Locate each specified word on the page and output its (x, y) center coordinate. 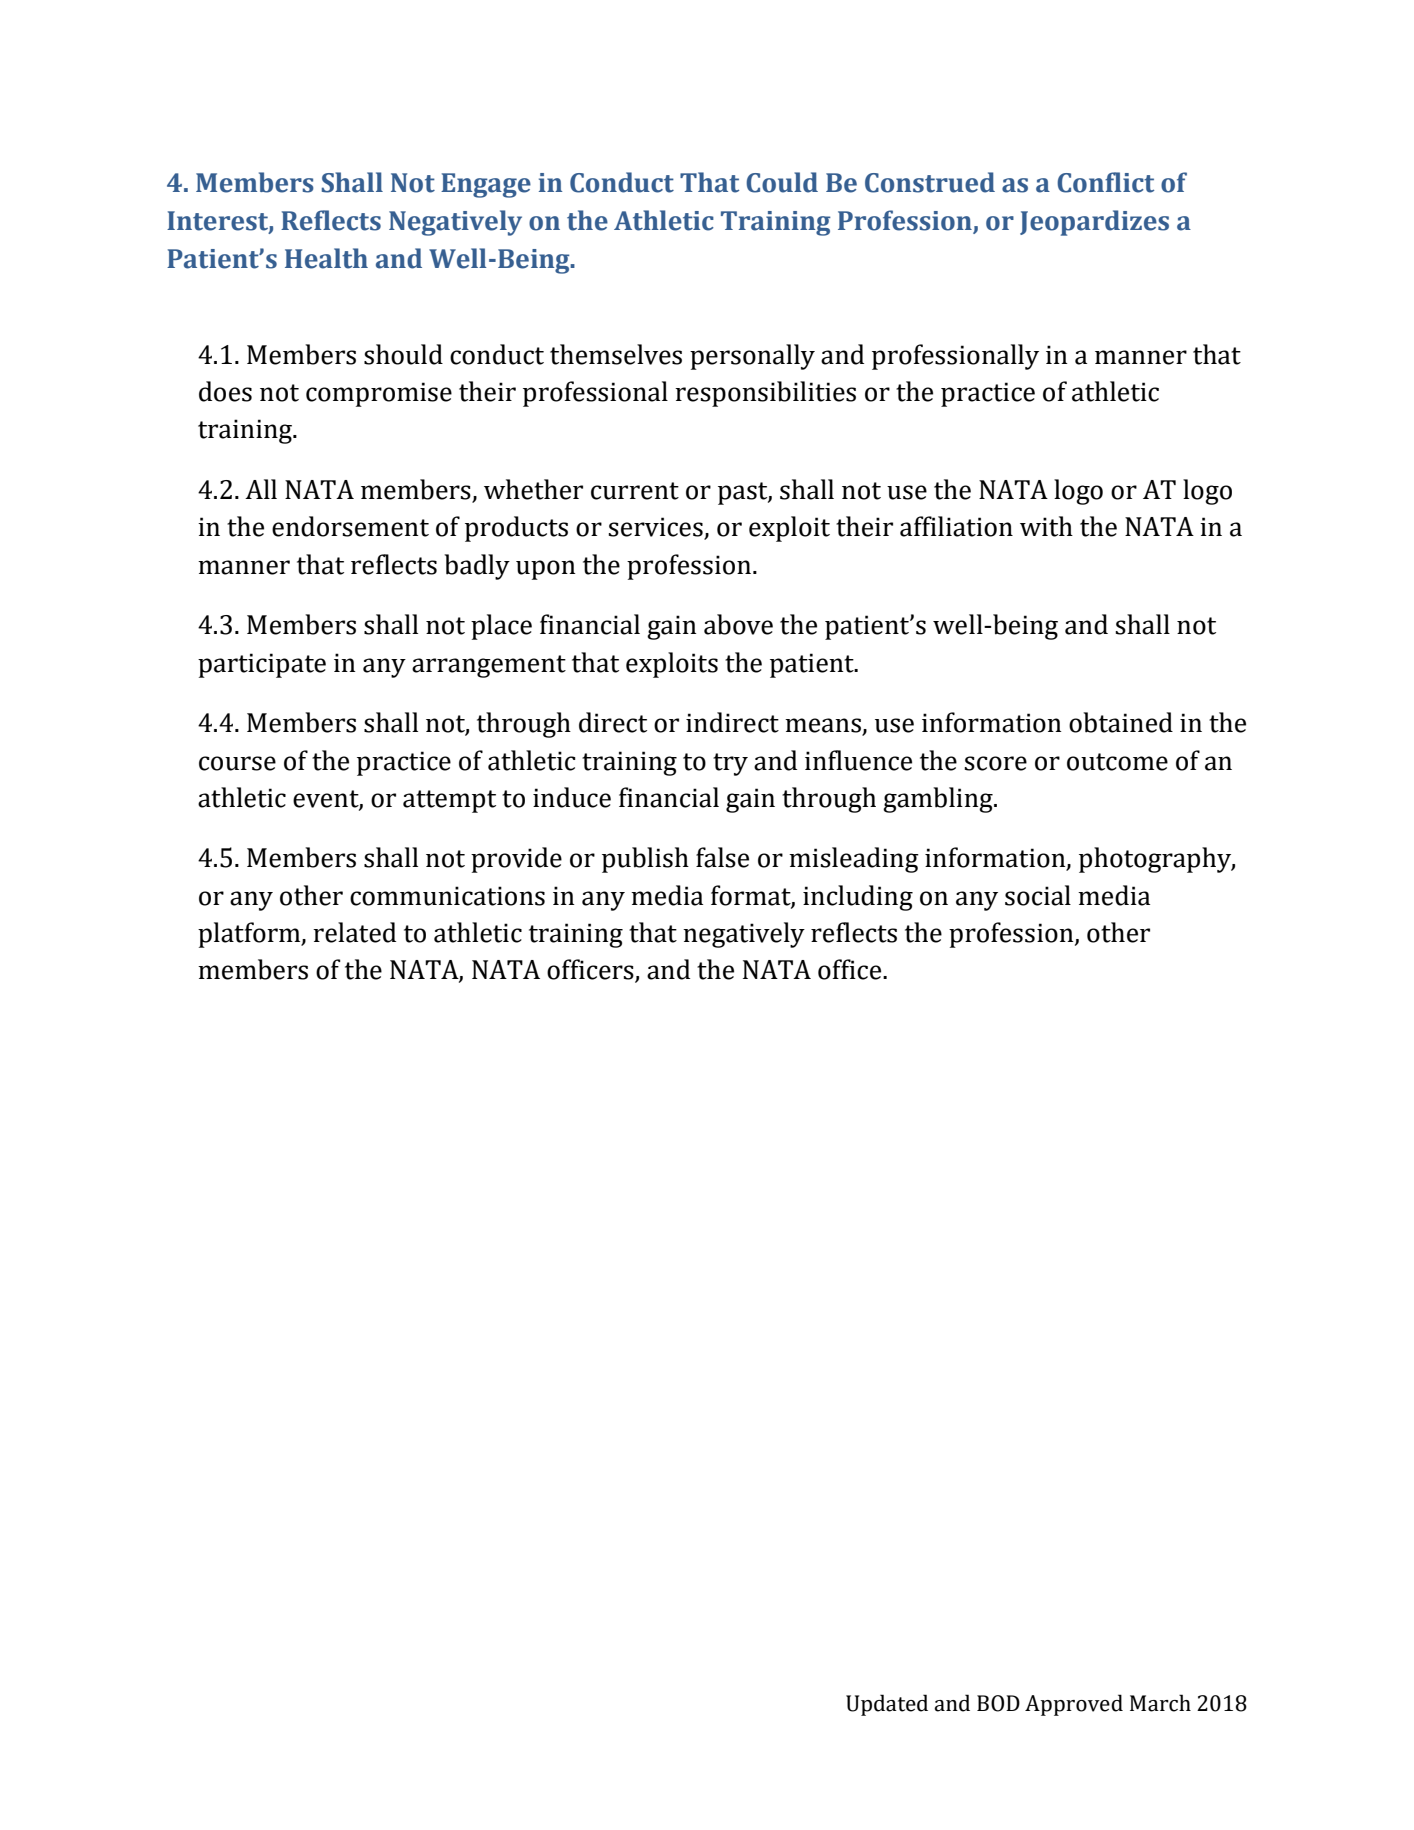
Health (326, 258)
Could (782, 182)
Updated (887, 1705)
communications (447, 896)
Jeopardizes (1094, 223)
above (738, 624)
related (354, 932)
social (1038, 895)
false (722, 857)
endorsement (350, 526)
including (858, 898)
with (1046, 526)
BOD (998, 1703)
